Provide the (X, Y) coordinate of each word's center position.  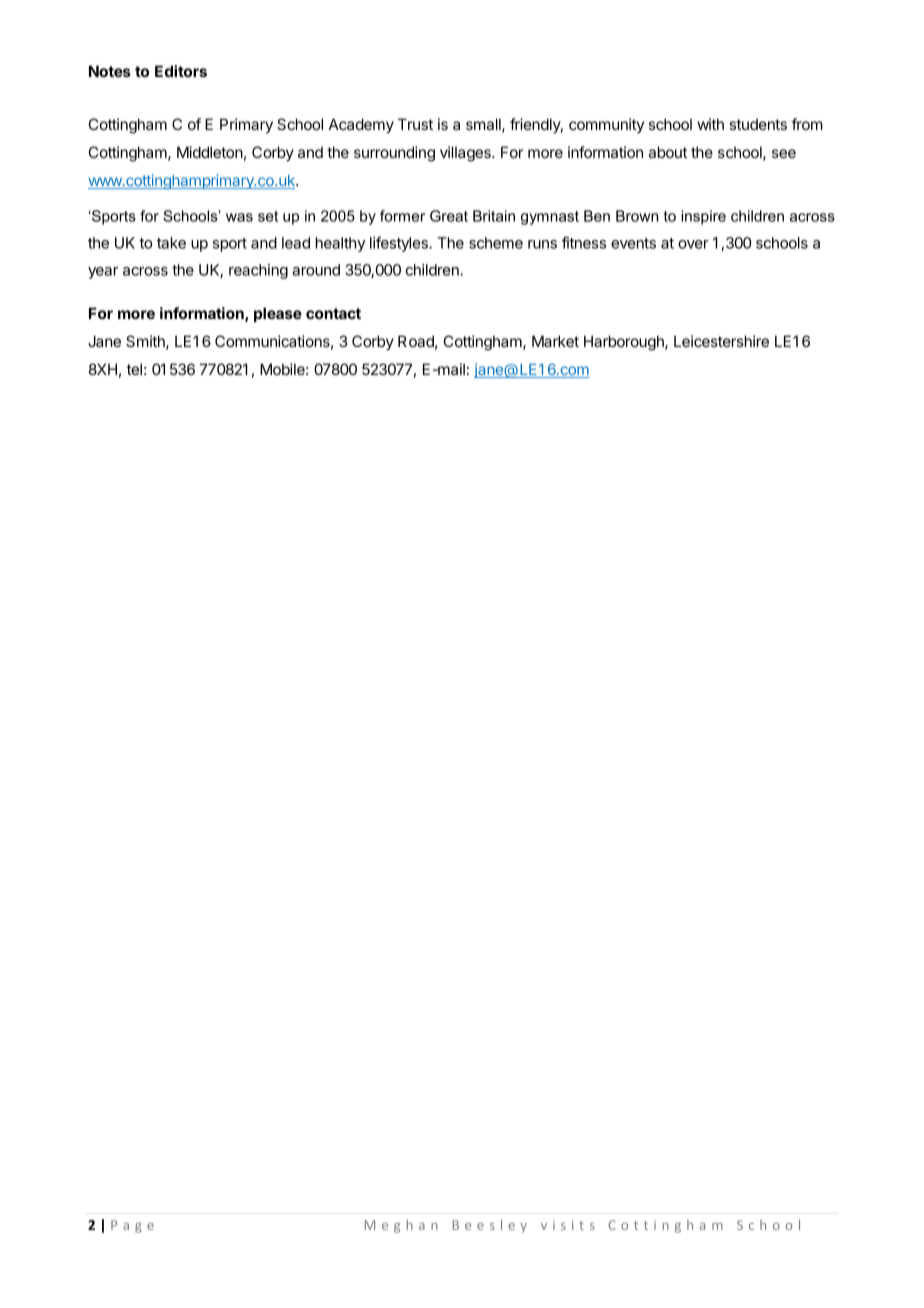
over (693, 244)
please (278, 314)
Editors (181, 71)
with (710, 124)
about (668, 152)
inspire (703, 217)
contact (333, 313)
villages (466, 154)
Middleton (210, 152)
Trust (415, 124)
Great (449, 216)
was (239, 217)
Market (555, 341)
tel (134, 369)
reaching (258, 271)
